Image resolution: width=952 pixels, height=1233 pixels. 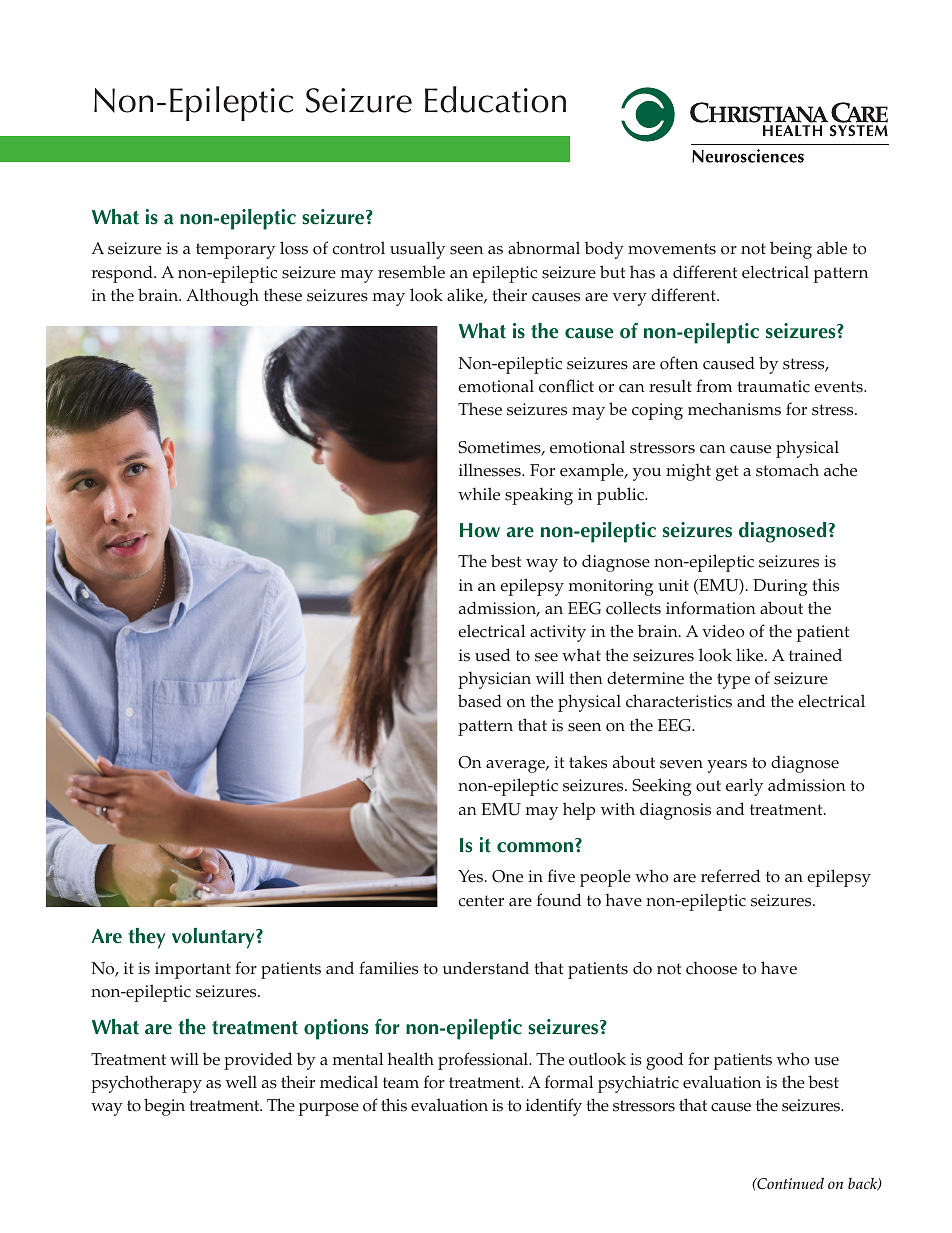 I want to click on identify, so click(x=554, y=1107).
